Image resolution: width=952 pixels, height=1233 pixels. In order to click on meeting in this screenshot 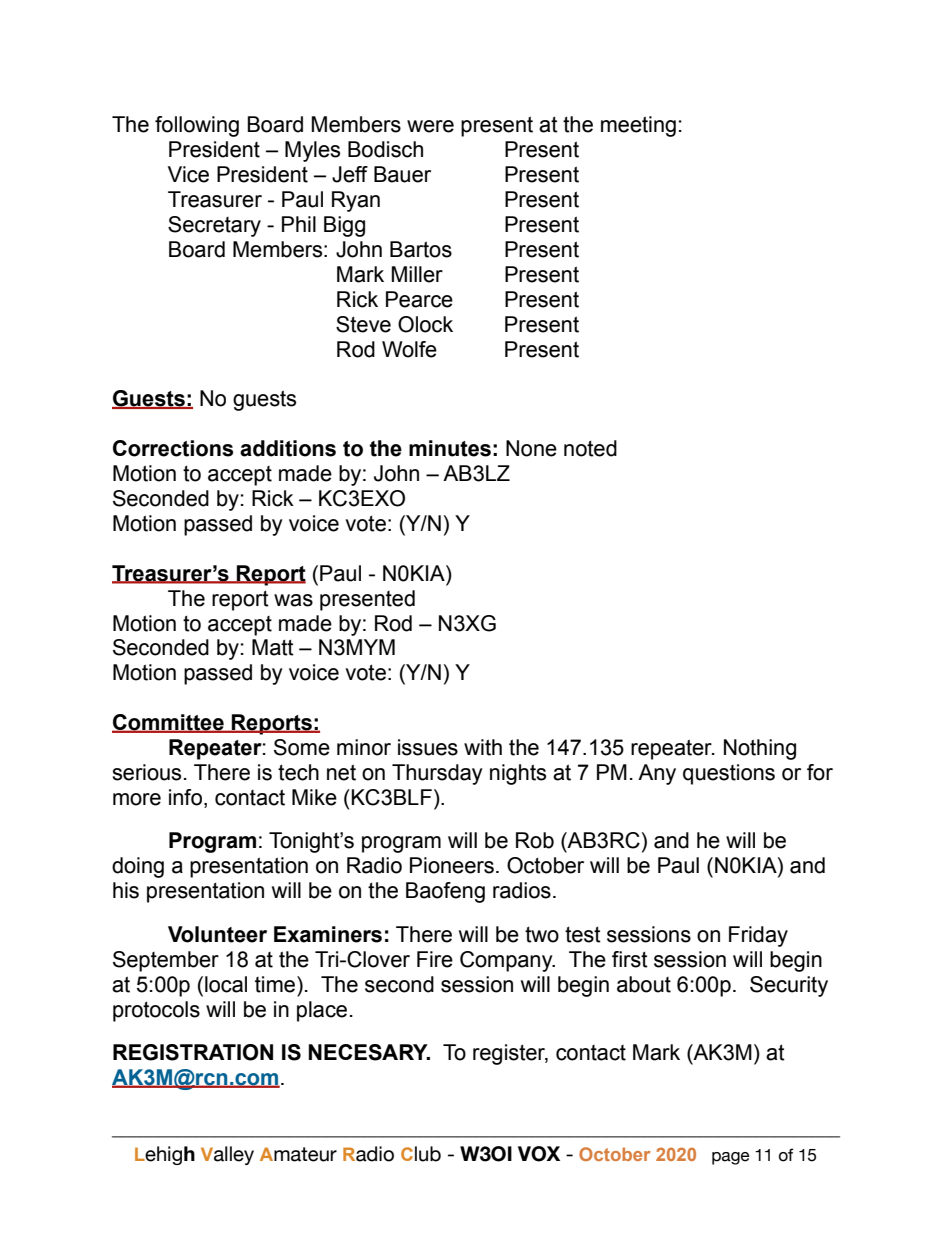, I will do `click(638, 126)`.
